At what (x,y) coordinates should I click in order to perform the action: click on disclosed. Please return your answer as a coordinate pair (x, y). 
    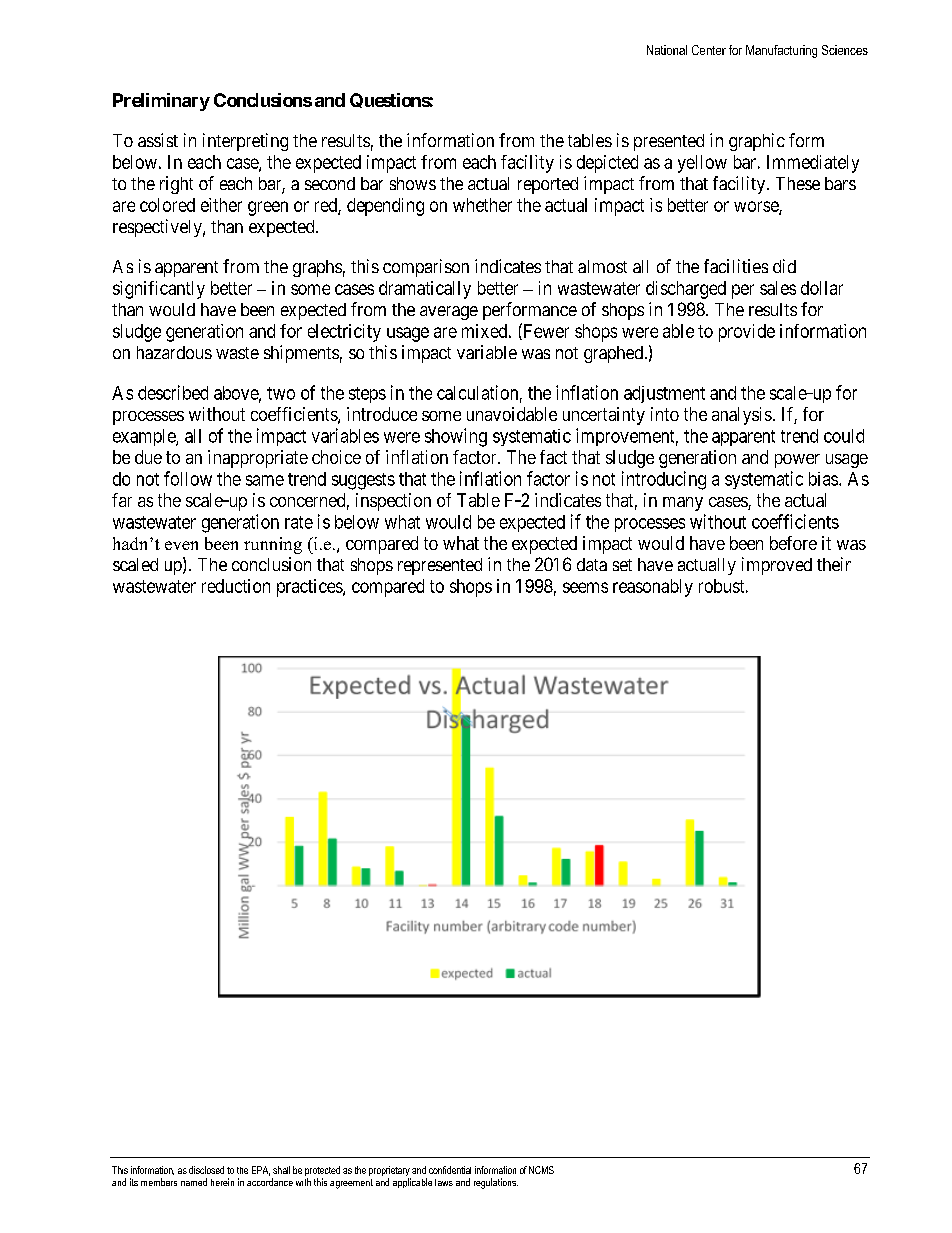
    Looking at the image, I should click on (206, 1170).
